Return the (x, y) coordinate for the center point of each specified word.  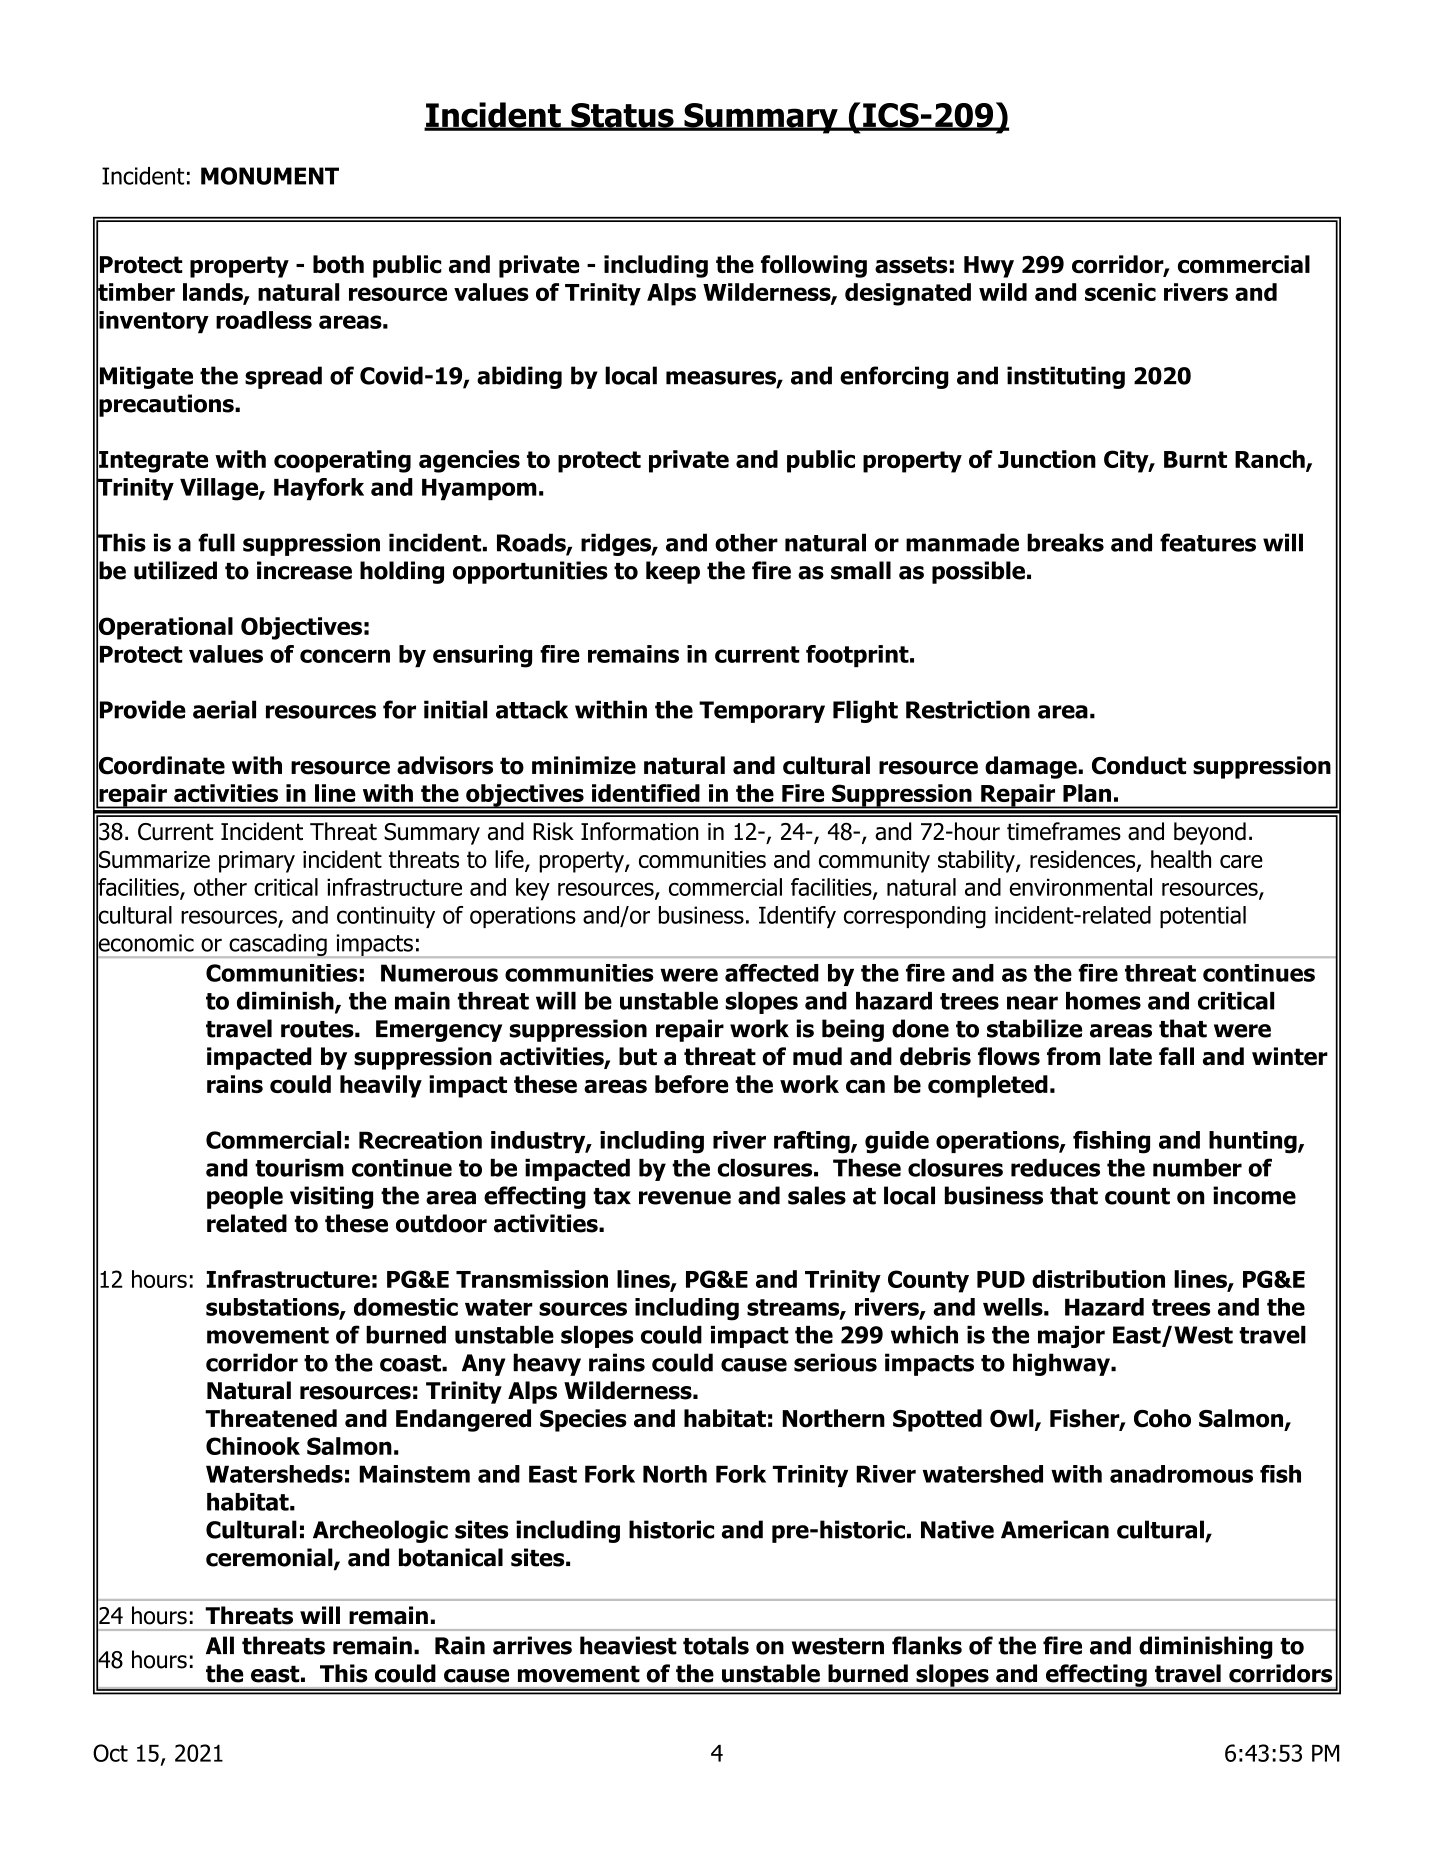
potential (1203, 917)
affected (772, 973)
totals (716, 1645)
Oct (110, 1753)
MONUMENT (270, 176)
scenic (1120, 292)
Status (622, 116)
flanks (927, 1645)
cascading (278, 946)
